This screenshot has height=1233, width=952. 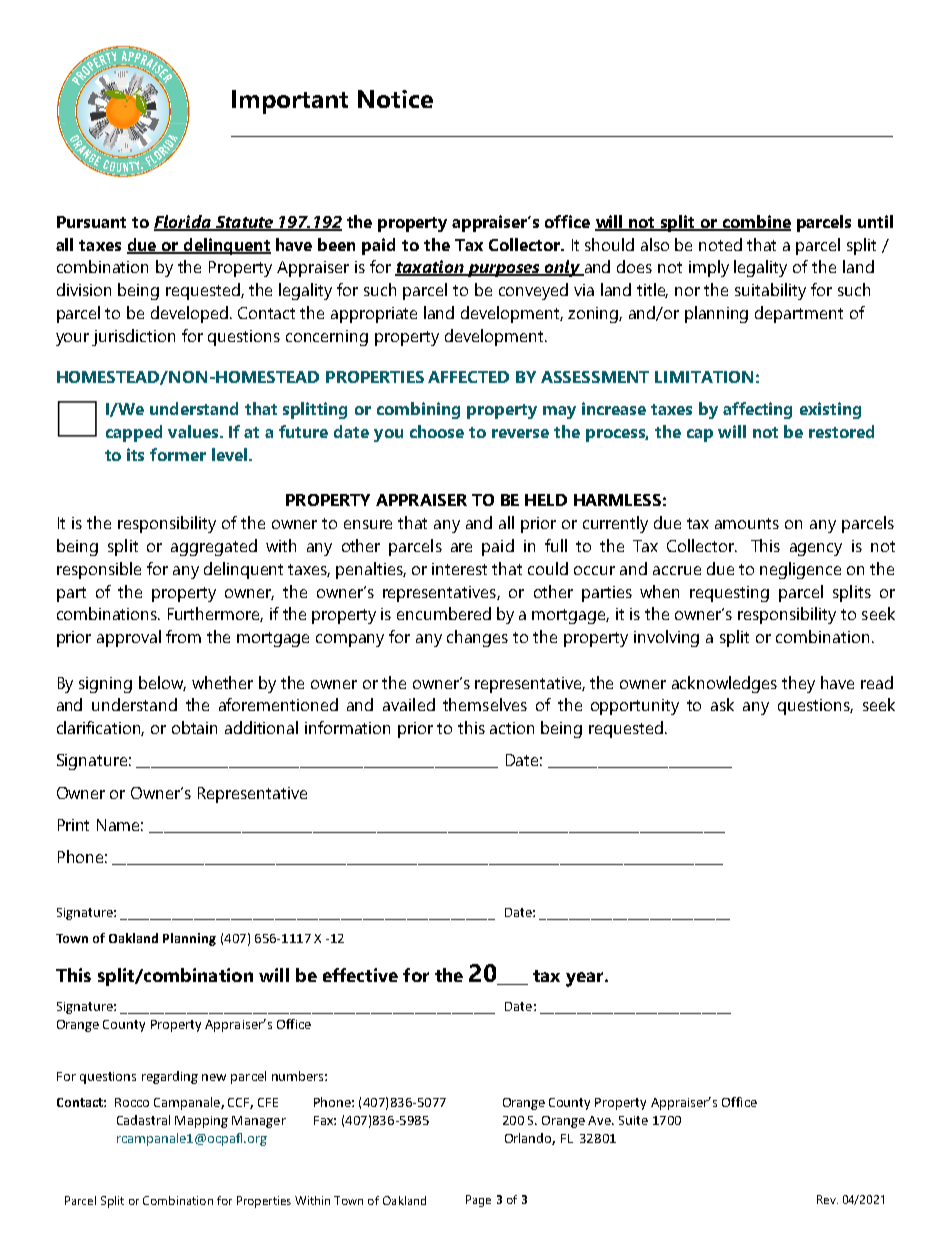 I want to click on Notice, so click(x=395, y=99).
